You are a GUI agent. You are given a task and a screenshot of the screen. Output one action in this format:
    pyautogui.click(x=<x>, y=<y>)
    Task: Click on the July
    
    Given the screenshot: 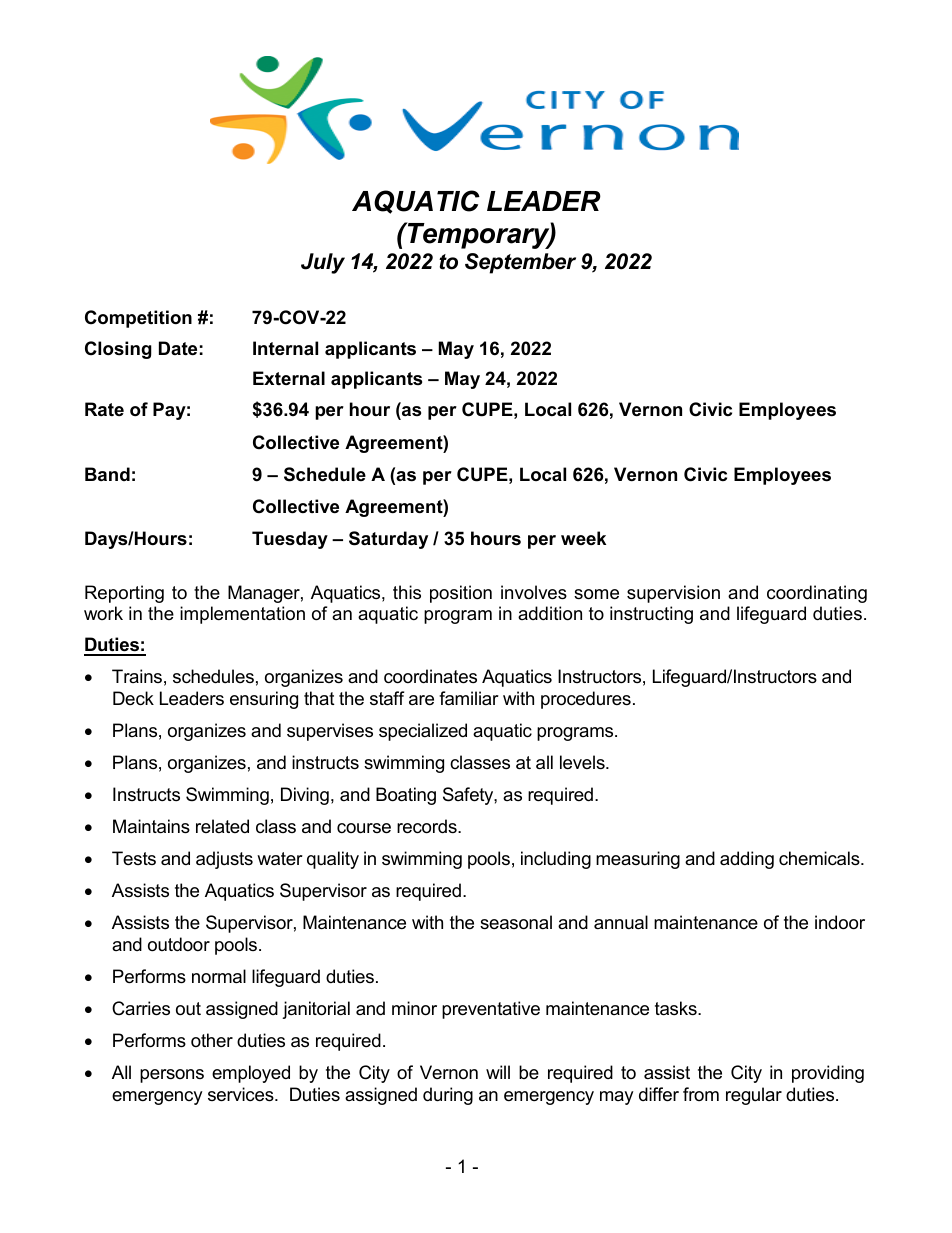 What is the action you would take?
    pyautogui.click(x=323, y=263)
